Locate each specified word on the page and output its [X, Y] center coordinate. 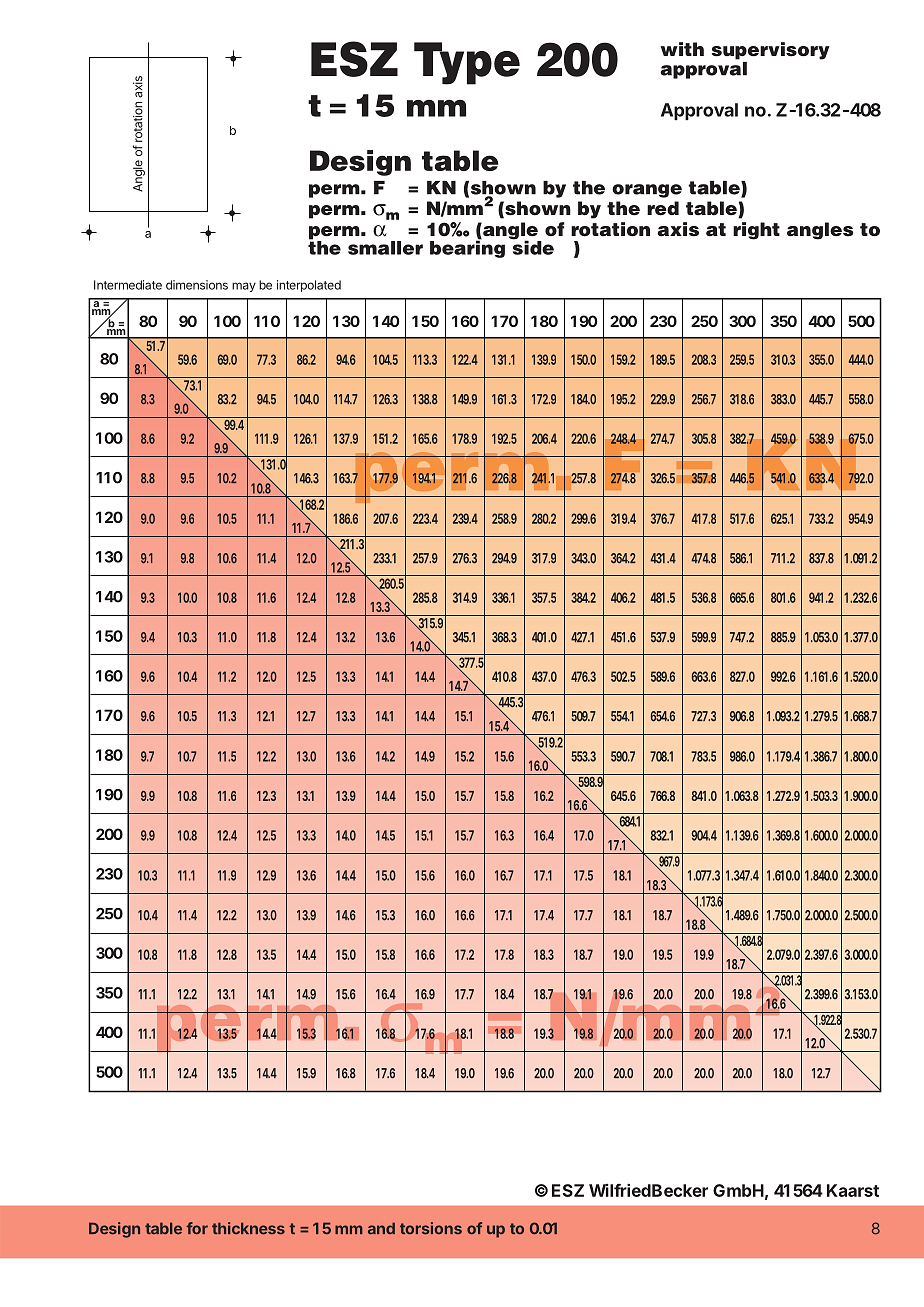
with [682, 49]
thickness [248, 1228]
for [197, 1228]
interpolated [309, 286]
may [244, 287]
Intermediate [128, 285]
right [756, 231]
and [381, 1228]
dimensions [197, 285]
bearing [467, 248]
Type [467, 63]
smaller [385, 248]
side [532, 246]
